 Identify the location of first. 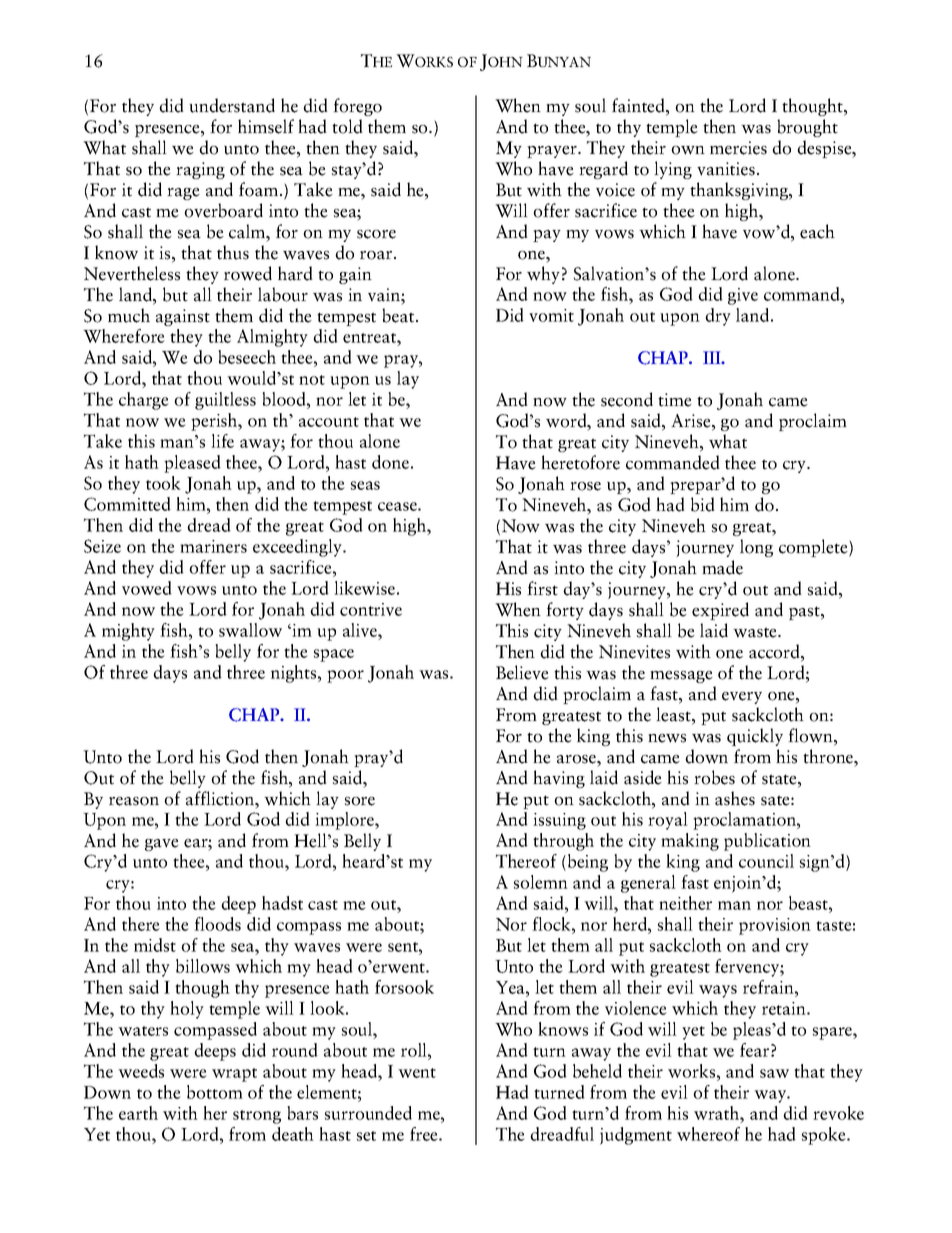
(542, 588).
